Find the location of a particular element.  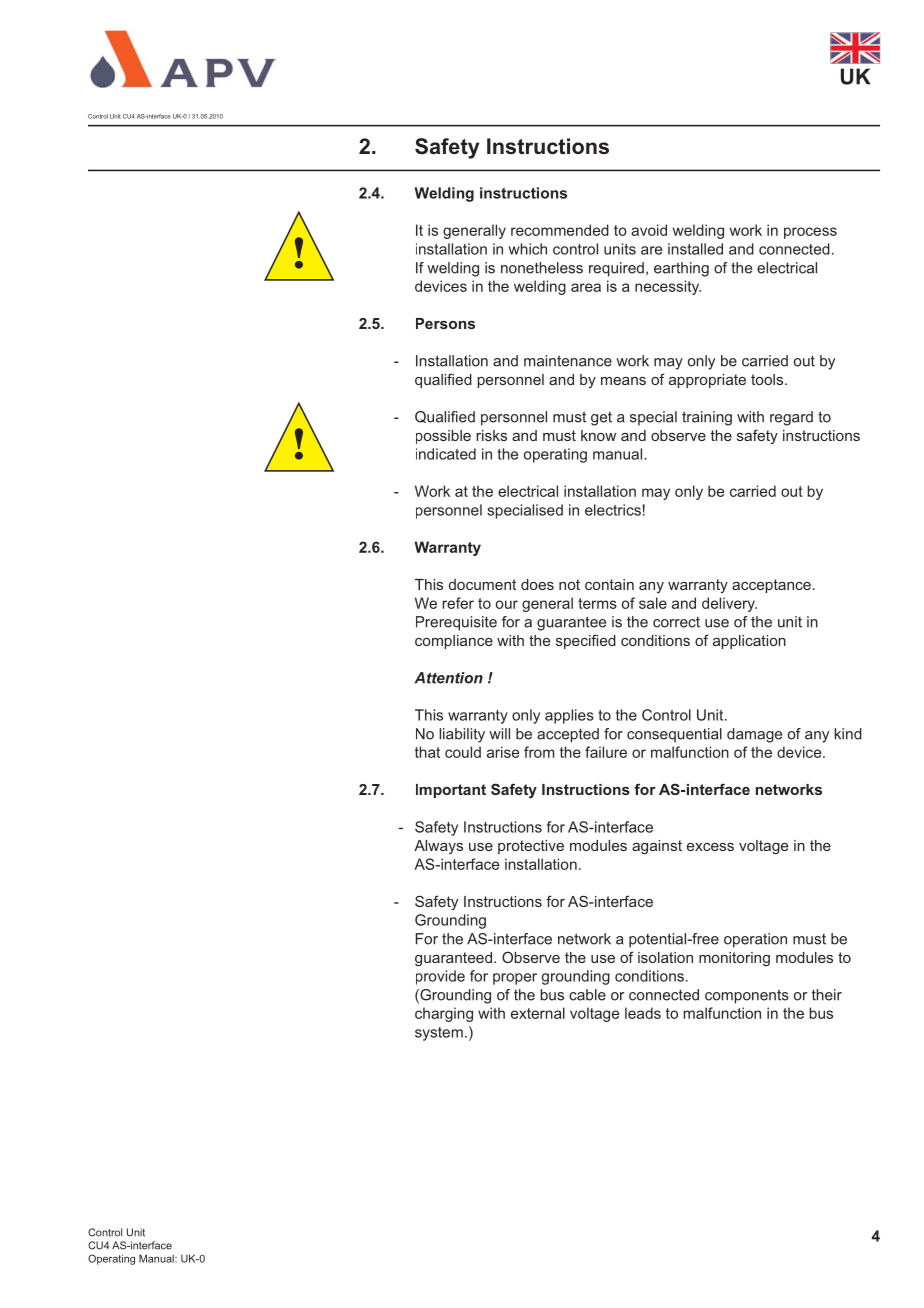

process is located at coordinates (810, 233).
